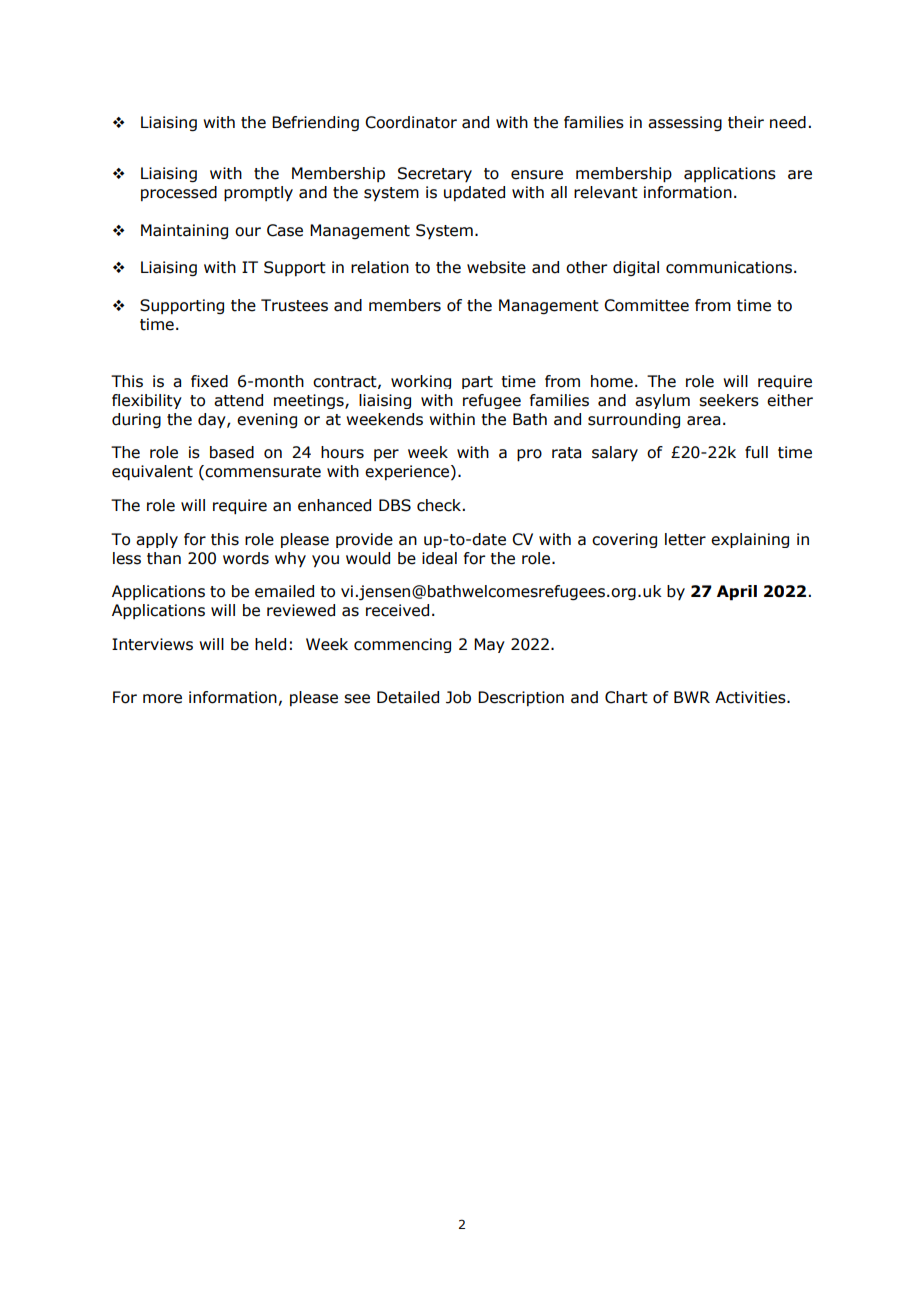  What do you see at coordinates (685, 123) in the screenshot?
I see `assessing` at bounding box center [685, 123].
